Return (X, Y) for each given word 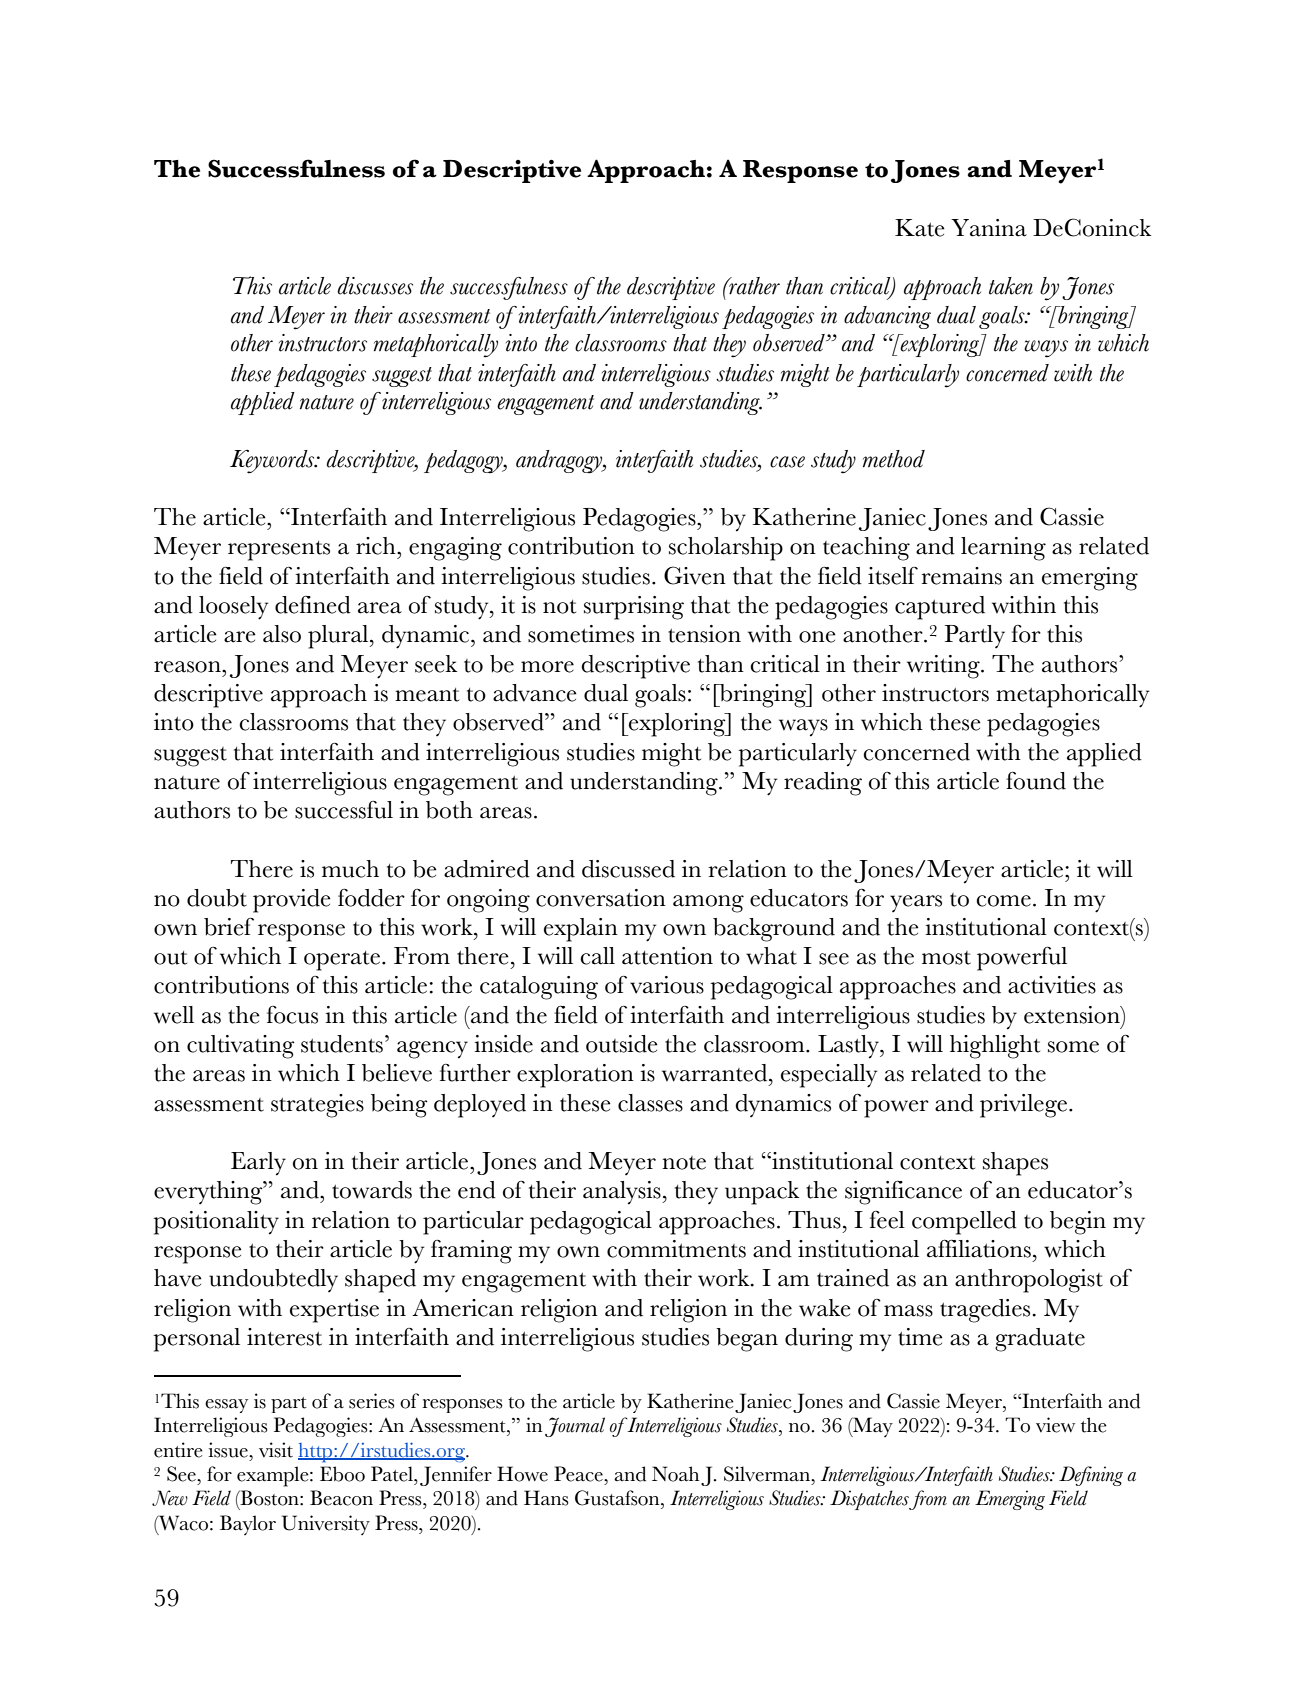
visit (276, 1450)
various (667, 985)
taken (1011, 286)
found (1036, 781)
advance (535, 693)
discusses (375, 286)
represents (279, 551)
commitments (676, 1249)
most (946, 958)
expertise (334, 1311)
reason (188, 667)
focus (292, 1015)
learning (1003, 549)
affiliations (979, 1249)
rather (753, 286)
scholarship (726, 549)
